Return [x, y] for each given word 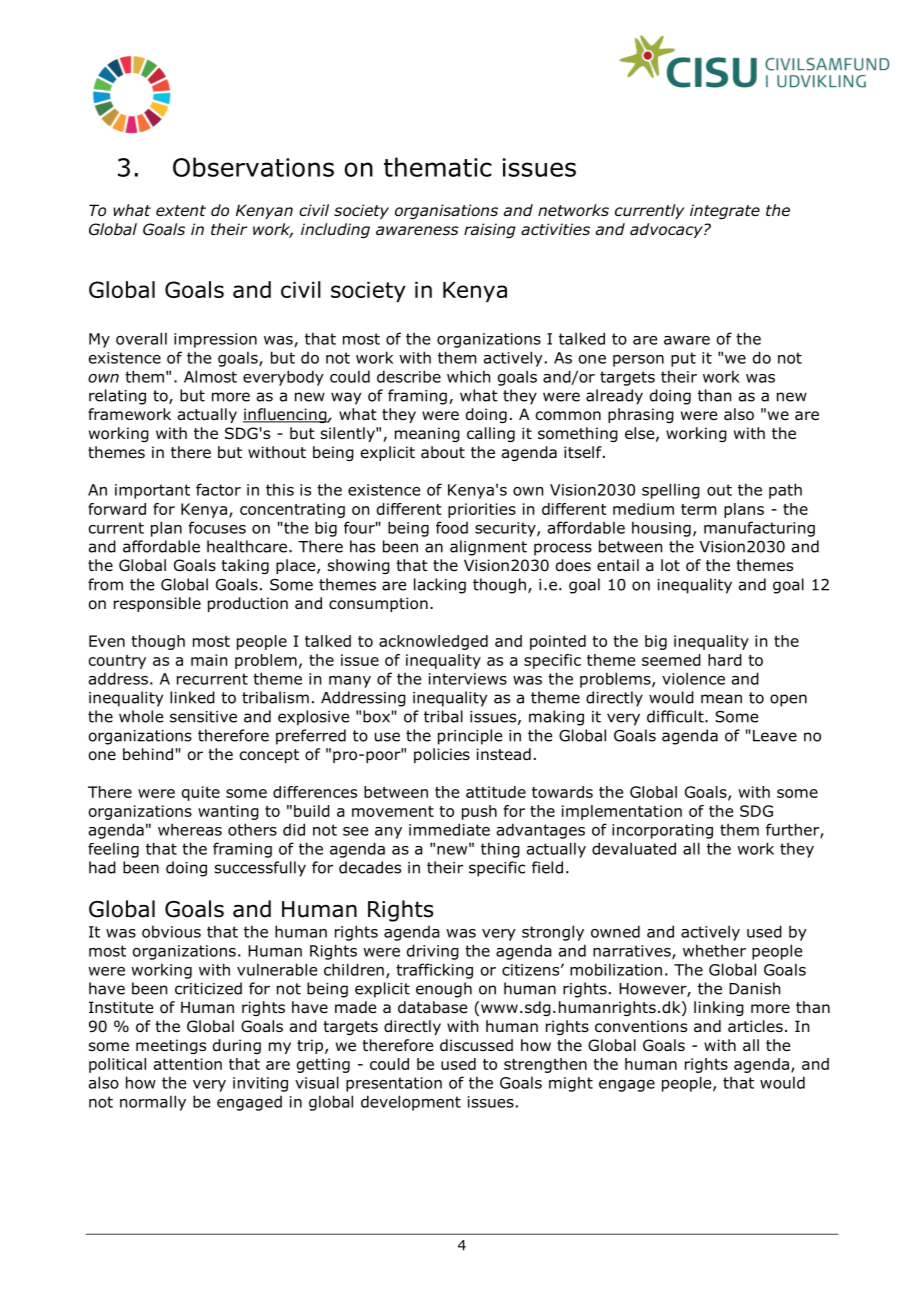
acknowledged [433, 642]
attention [188, 1064]
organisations [446, 211]
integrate [725, 211]
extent [181, 210]
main [209, 660]
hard [725, 660]
